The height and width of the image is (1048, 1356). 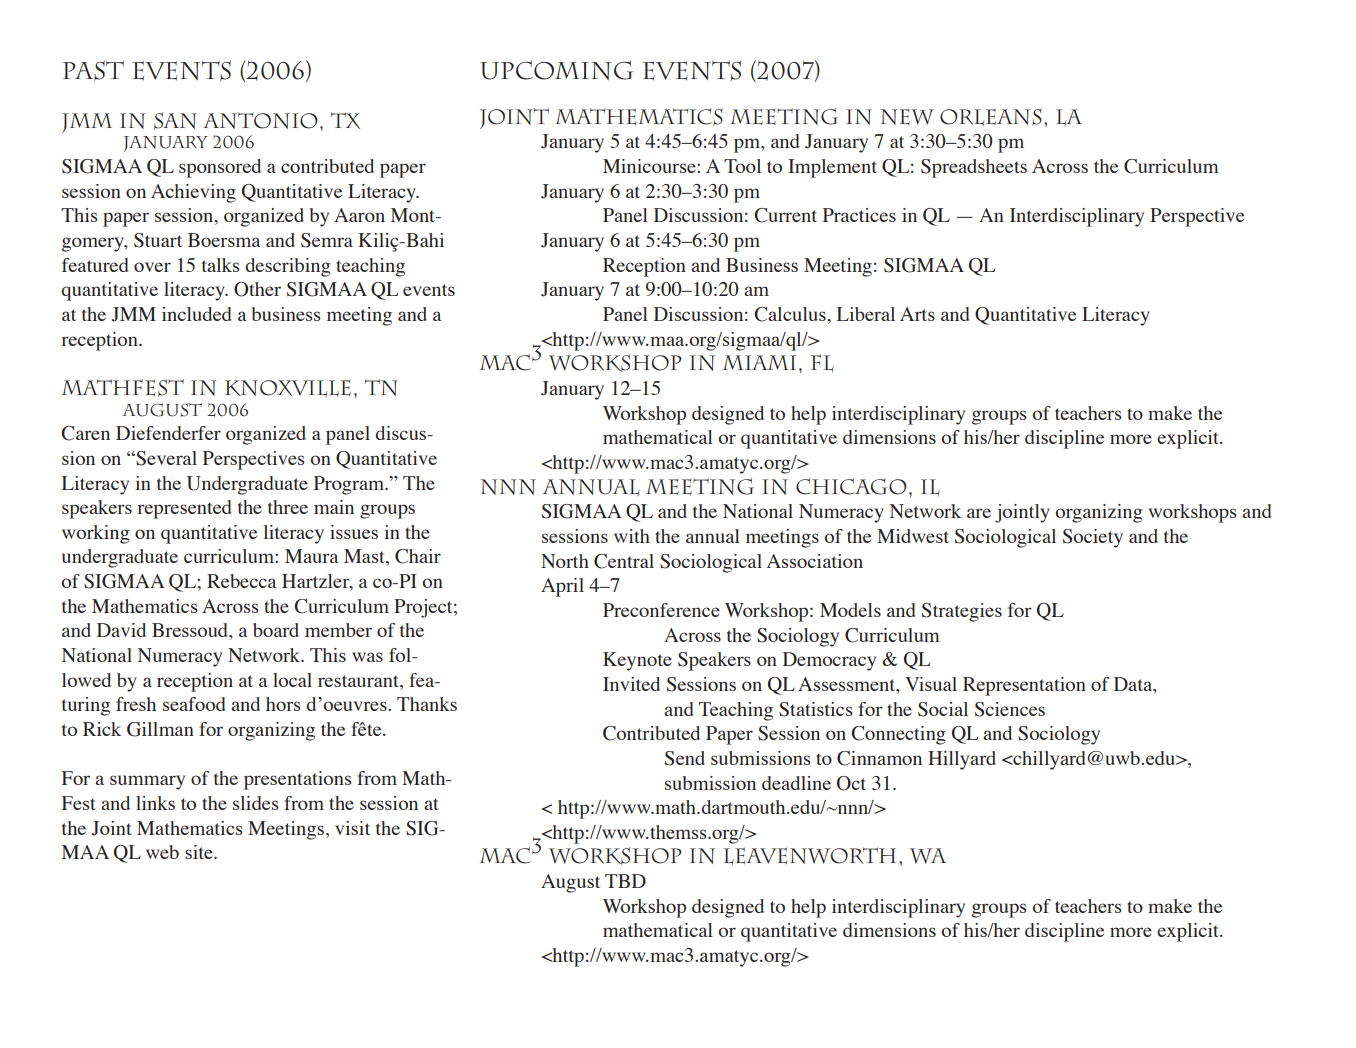 What do you see at coordinates (165, 458) in the image?
I see `Several` at bounding box center [165, 458].
